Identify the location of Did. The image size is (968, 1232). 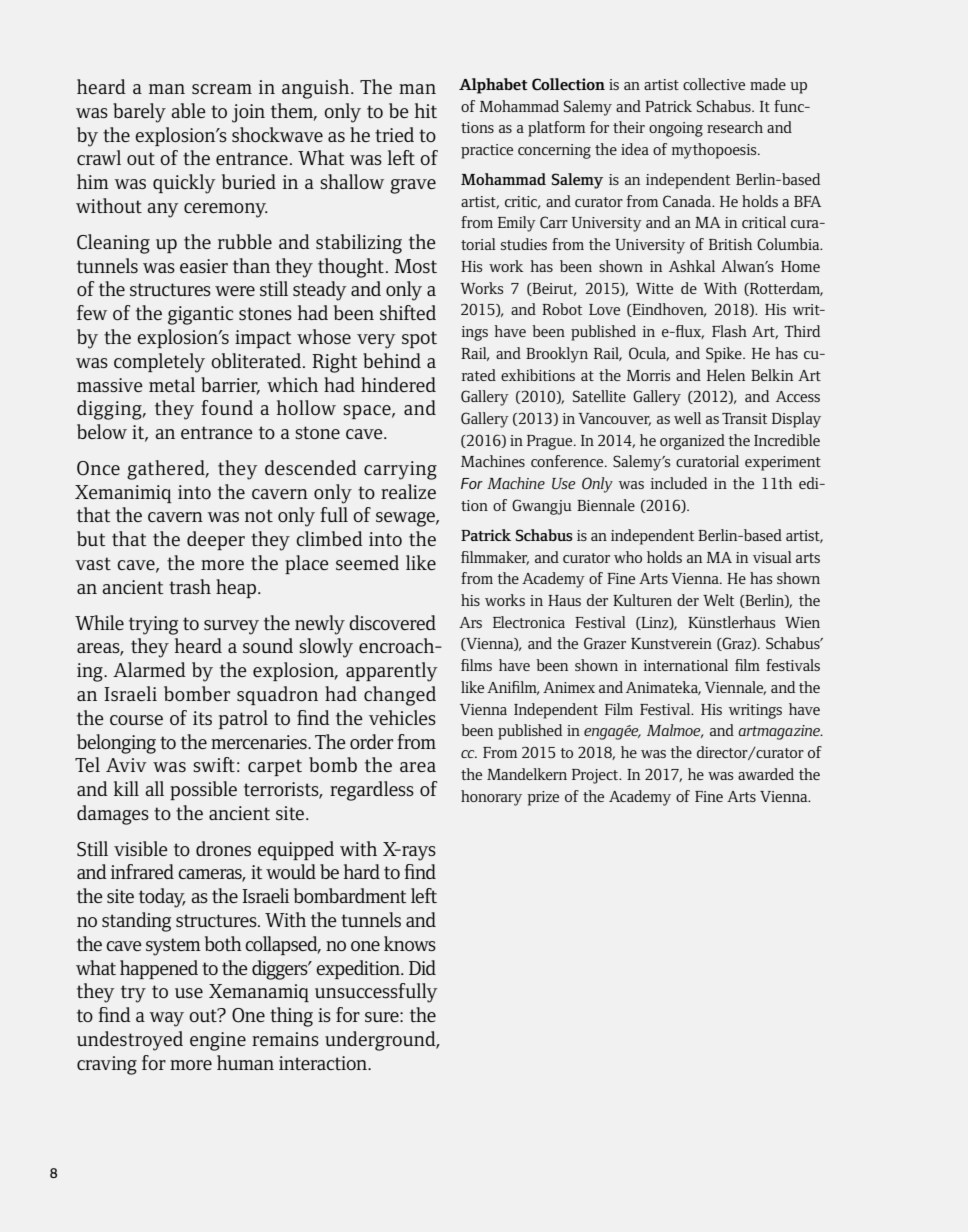
(422, 967).
